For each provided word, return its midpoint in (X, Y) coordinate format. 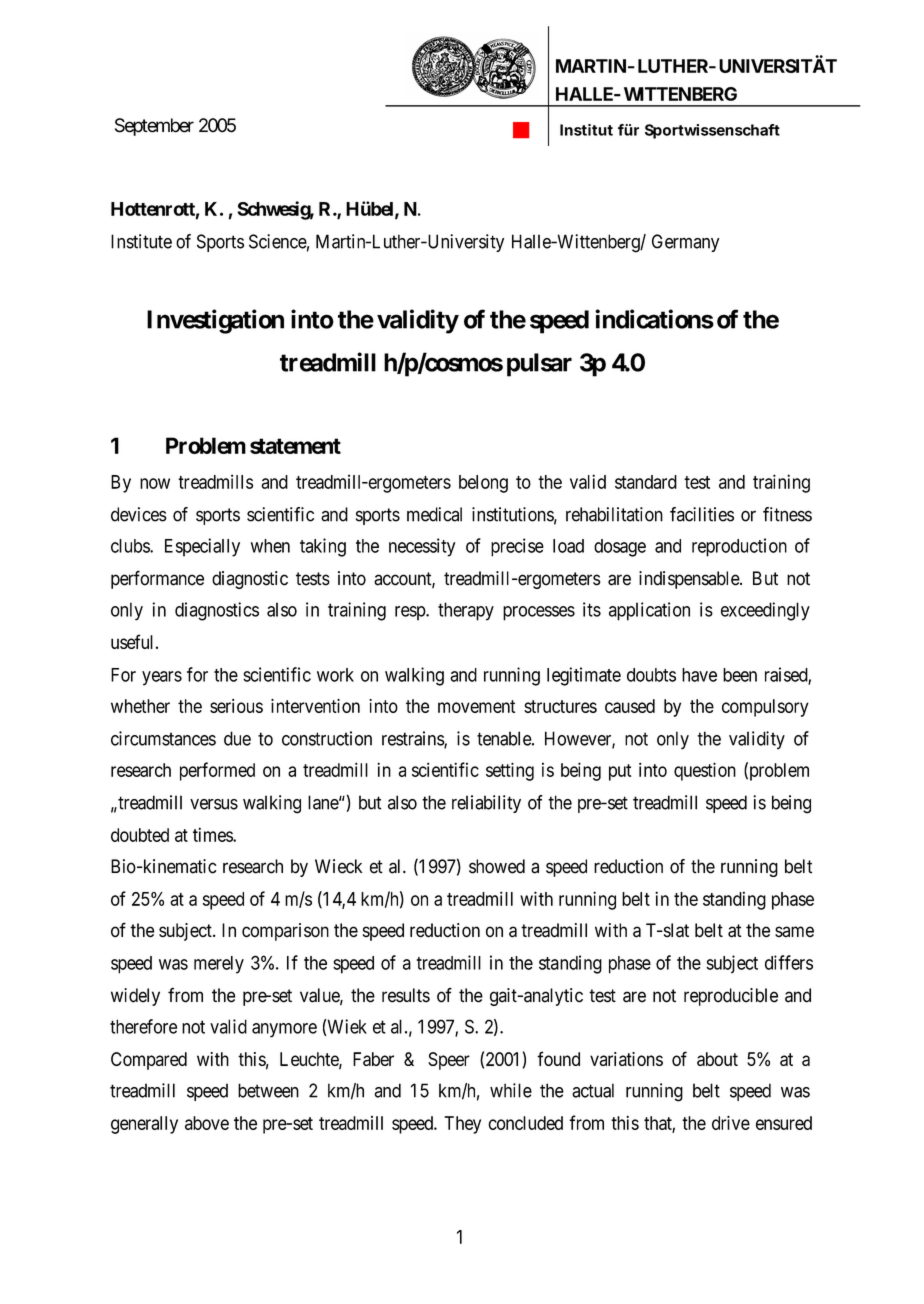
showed (497, 866)
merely (219, 965)
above (207, 1123)
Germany (685, 243)
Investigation (215, 321)
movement (476, 706)
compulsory (765, 708)
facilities (702, 514)
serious (236, 706)
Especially (202, 547)
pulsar (539, 365)
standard (646, 482)
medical (434, 514)
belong (483, 484)
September (154, 127)
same (794, 932)
